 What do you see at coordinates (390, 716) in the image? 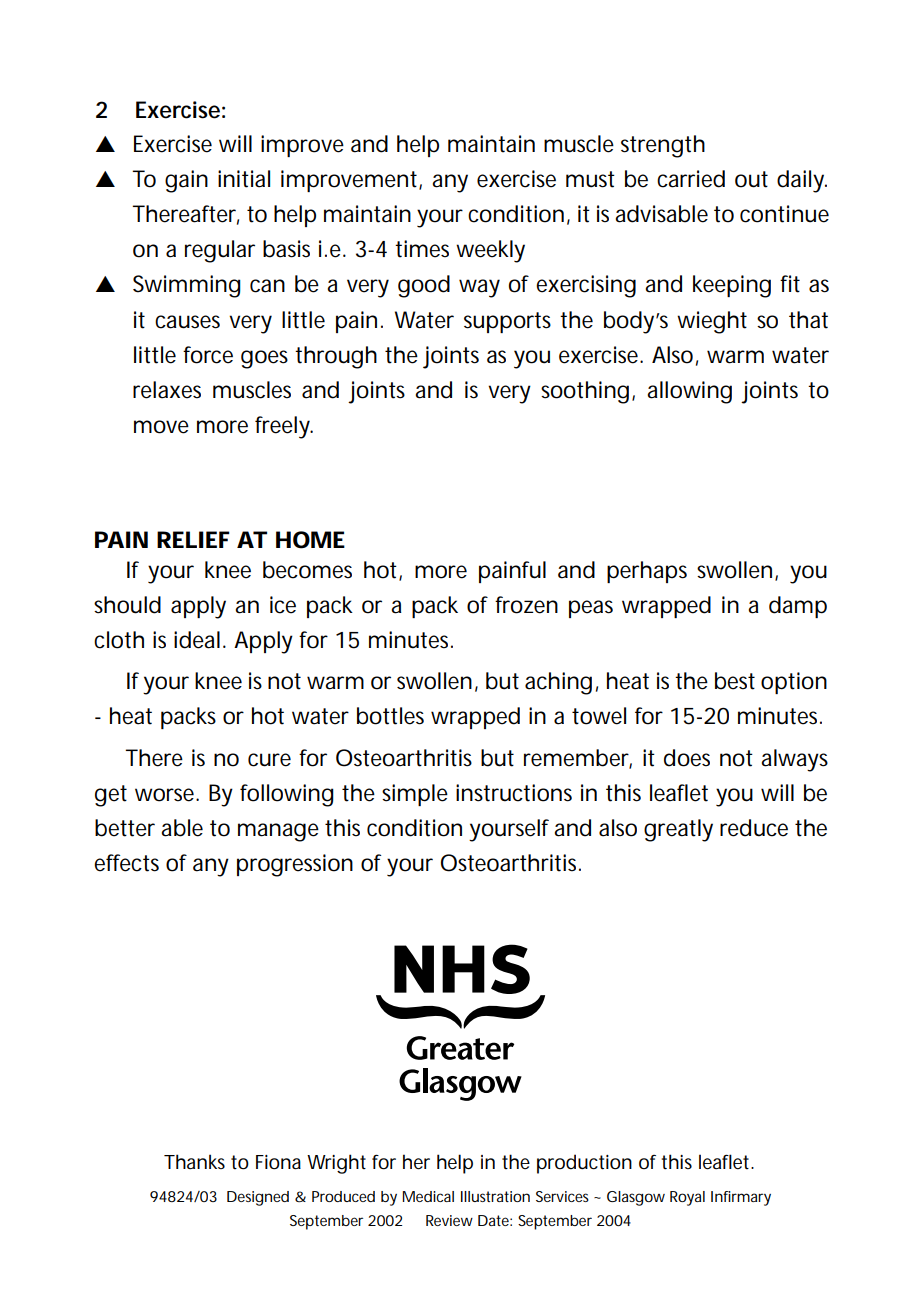
I see `bottles` at bounding box center [390, 716].
